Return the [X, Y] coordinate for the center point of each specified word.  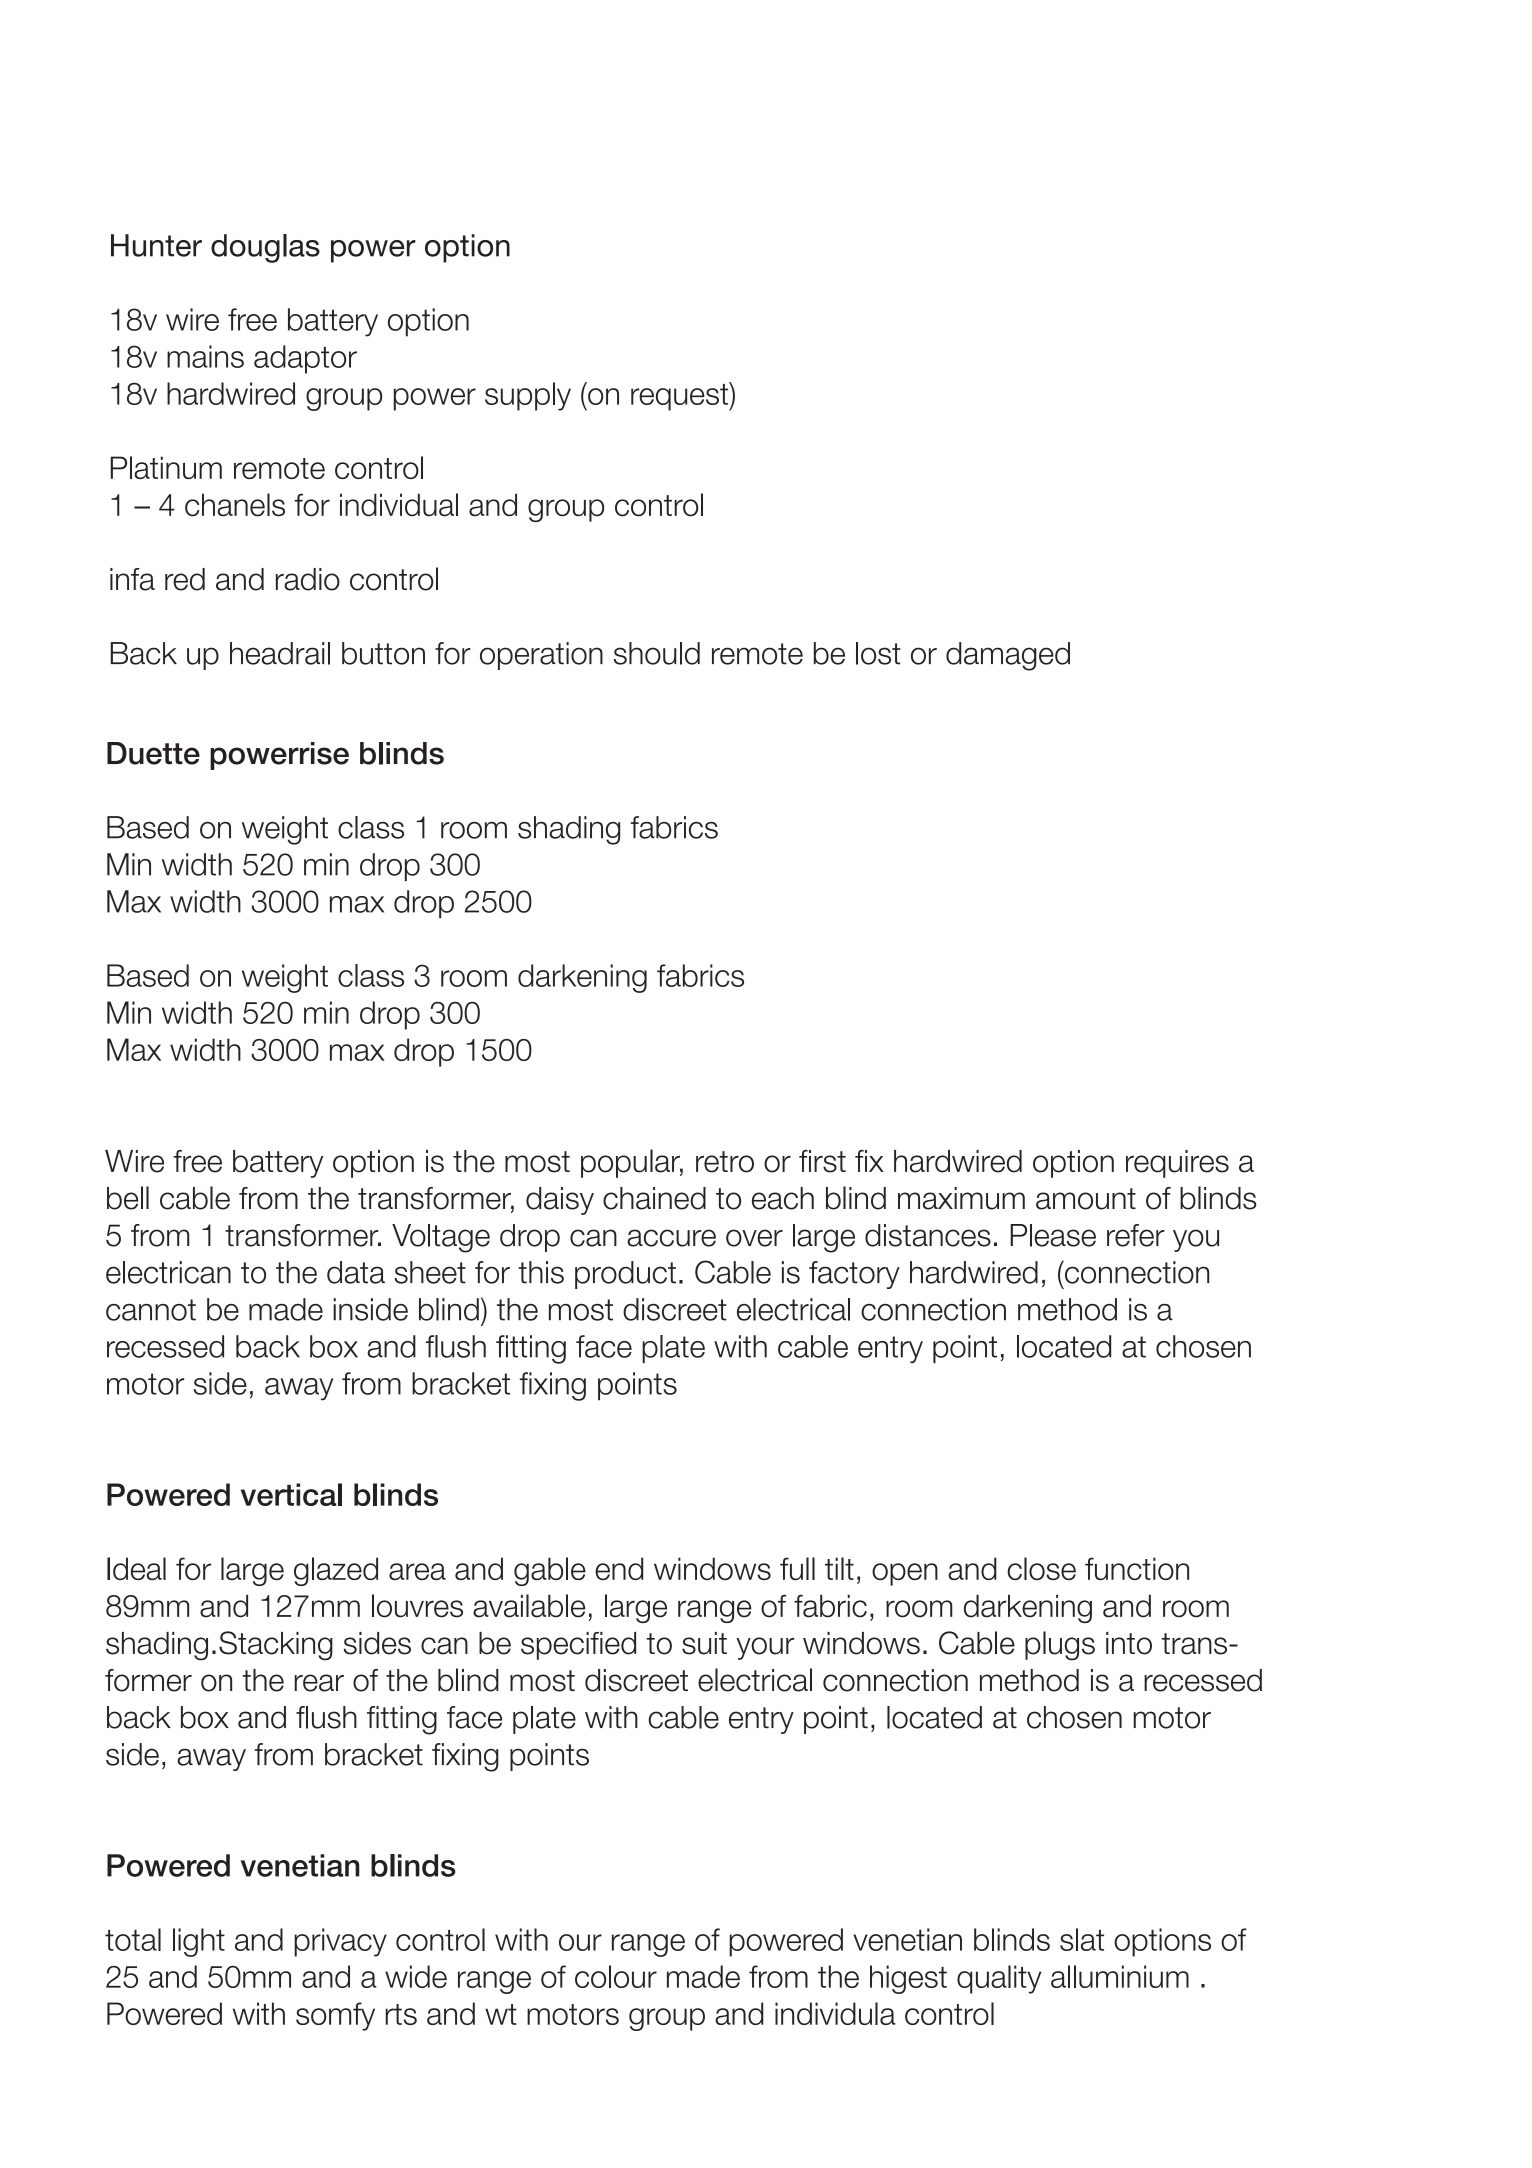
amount [1086, 1199]
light [199, 1942]
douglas [265, 248]
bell [128, 1198]
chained [654, 1198]
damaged [1008, 656]
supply [528, 396]
